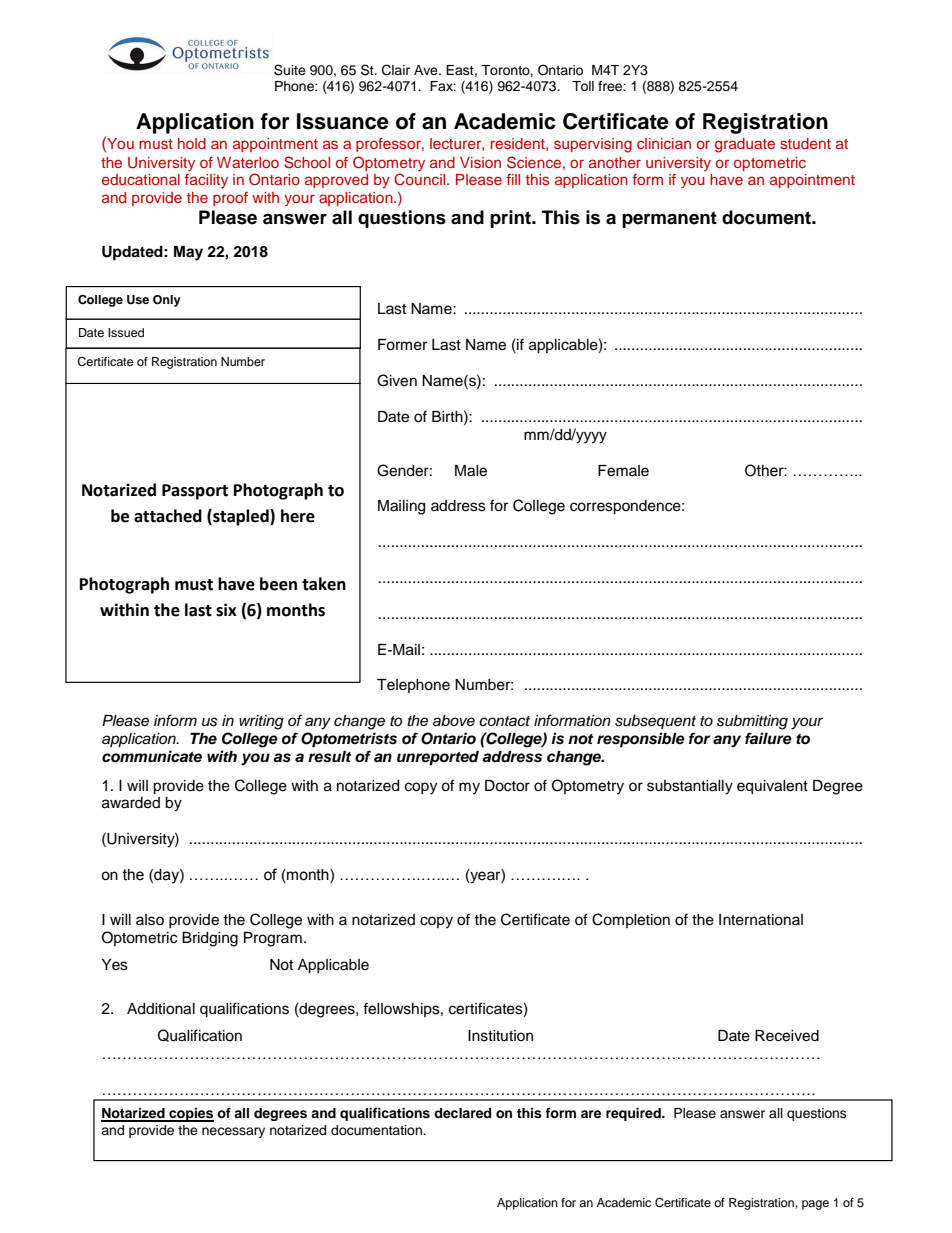 The width and height of the image is (952, 1233). Describe the element at coordinates (233, 1132) in the image. I see `necessary` at that location.
